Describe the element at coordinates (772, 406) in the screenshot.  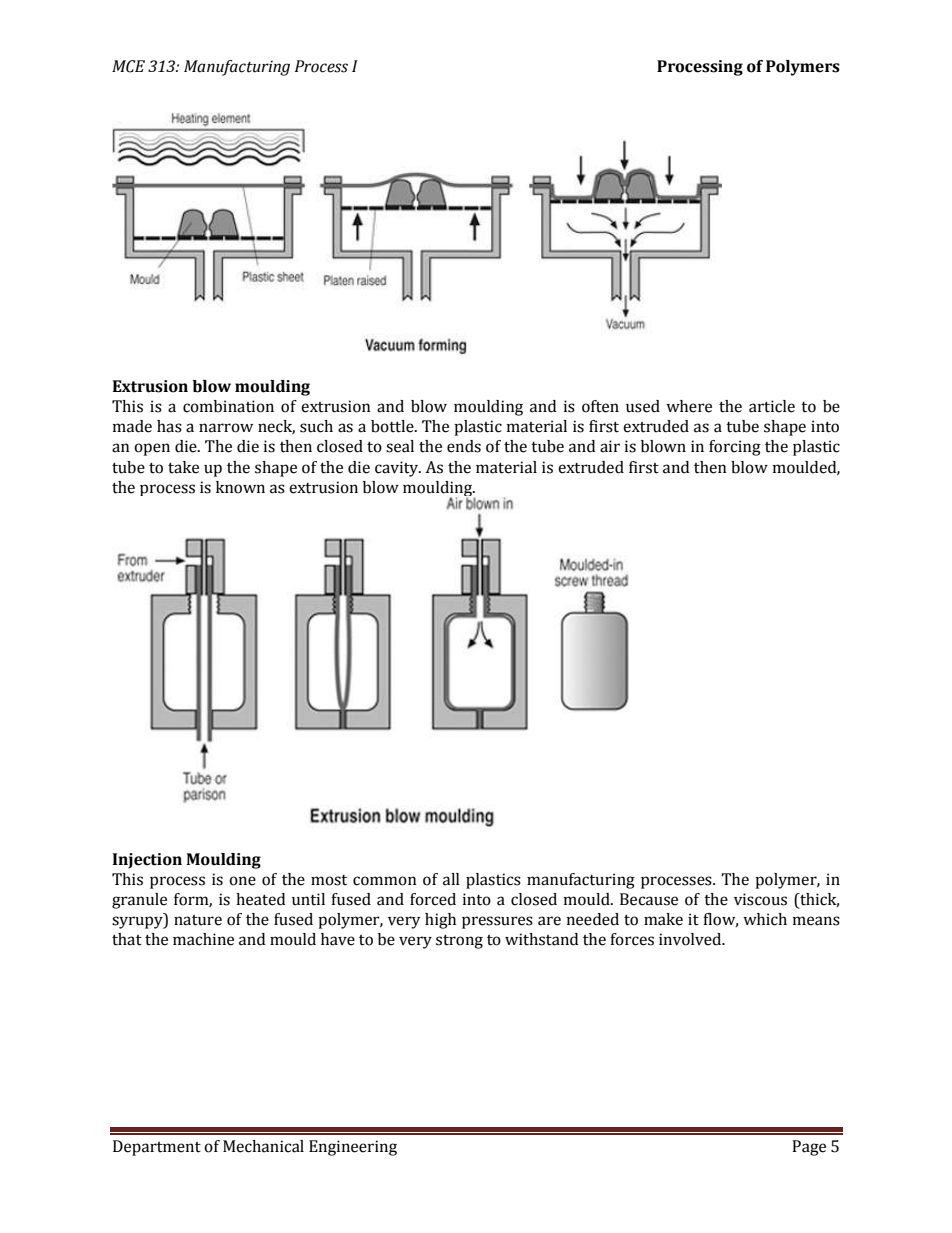
I see `article` at that location.
